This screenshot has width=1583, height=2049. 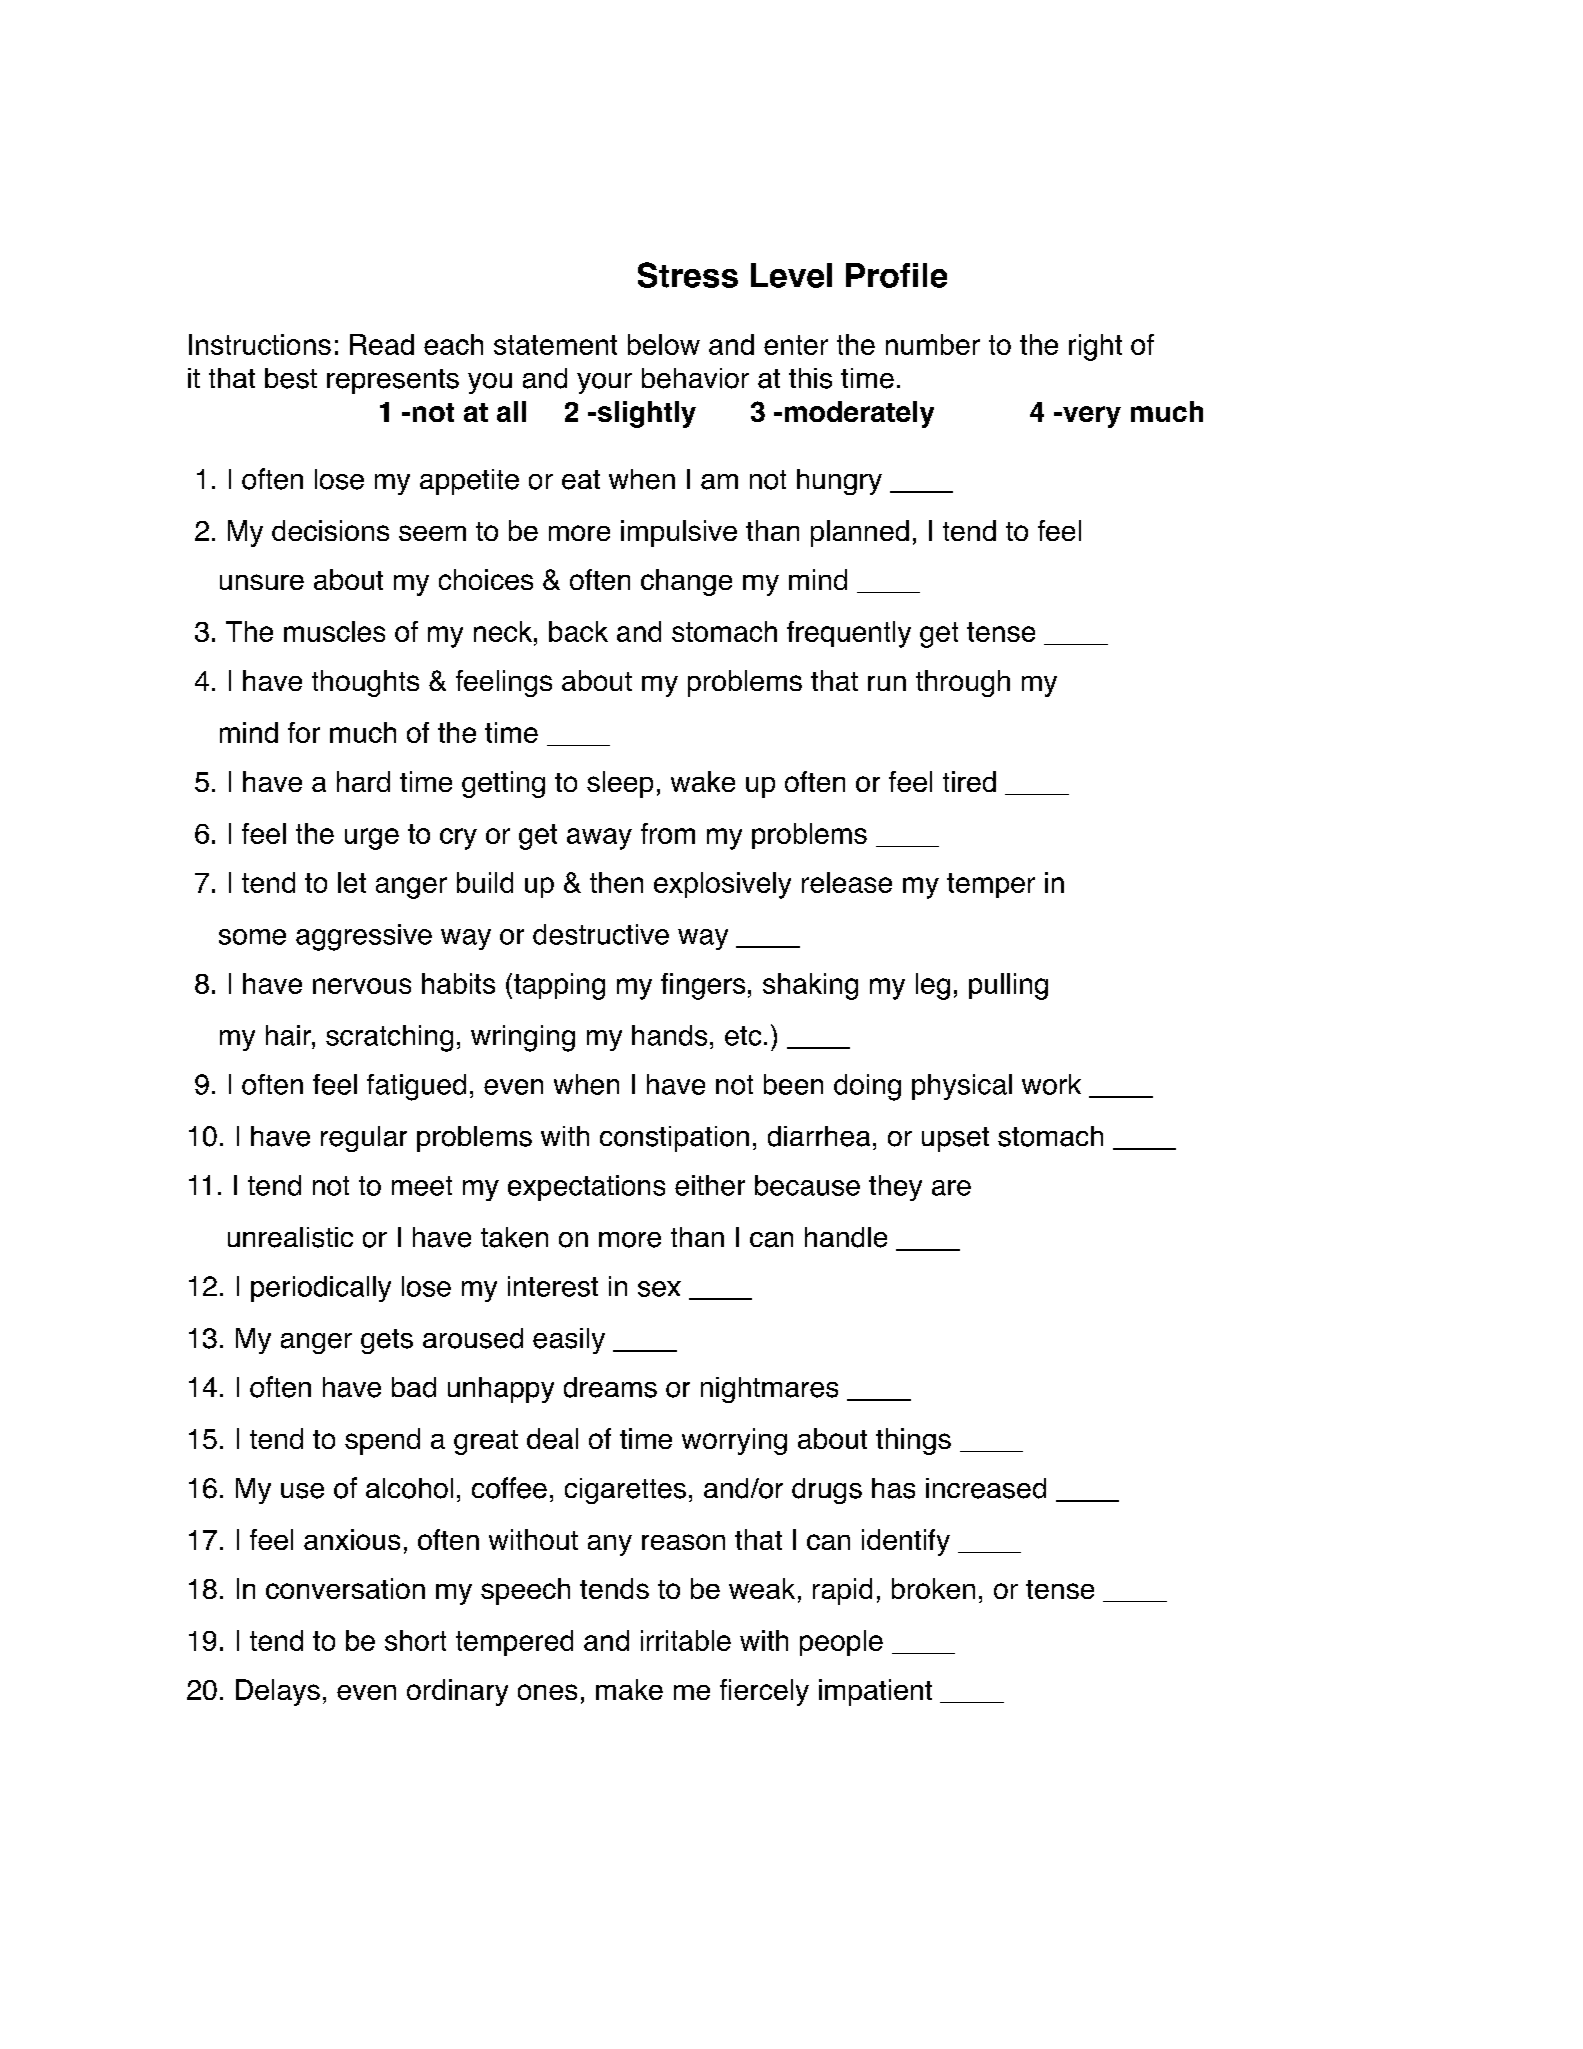 I want to click on nervous, so click(x=362, y=986).
